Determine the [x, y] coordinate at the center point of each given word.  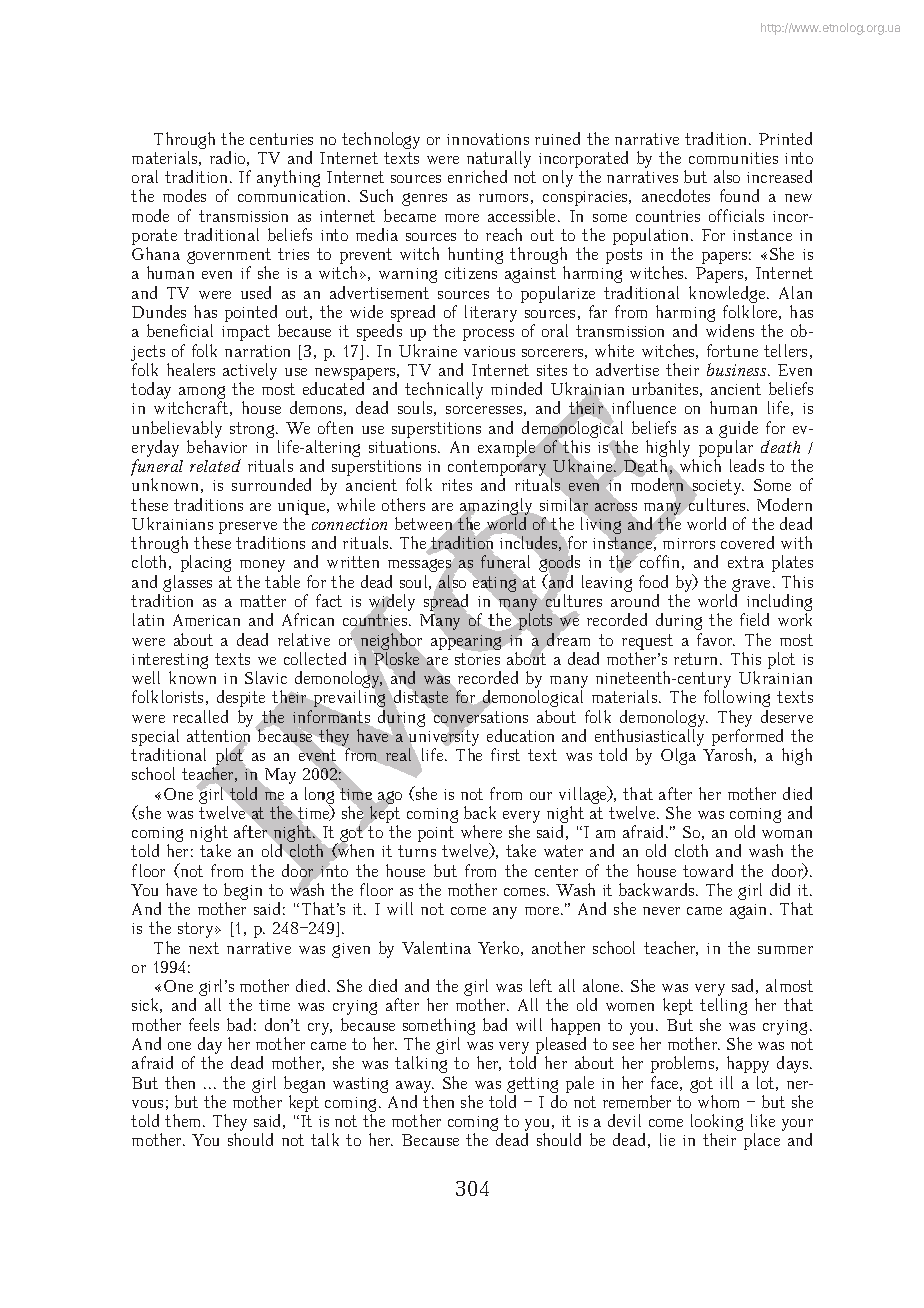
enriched [477, 176]
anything [288, 178]
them [184, 1120]
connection [349, 524]
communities [733, 158]
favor [716, 639]
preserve [248, 529]
